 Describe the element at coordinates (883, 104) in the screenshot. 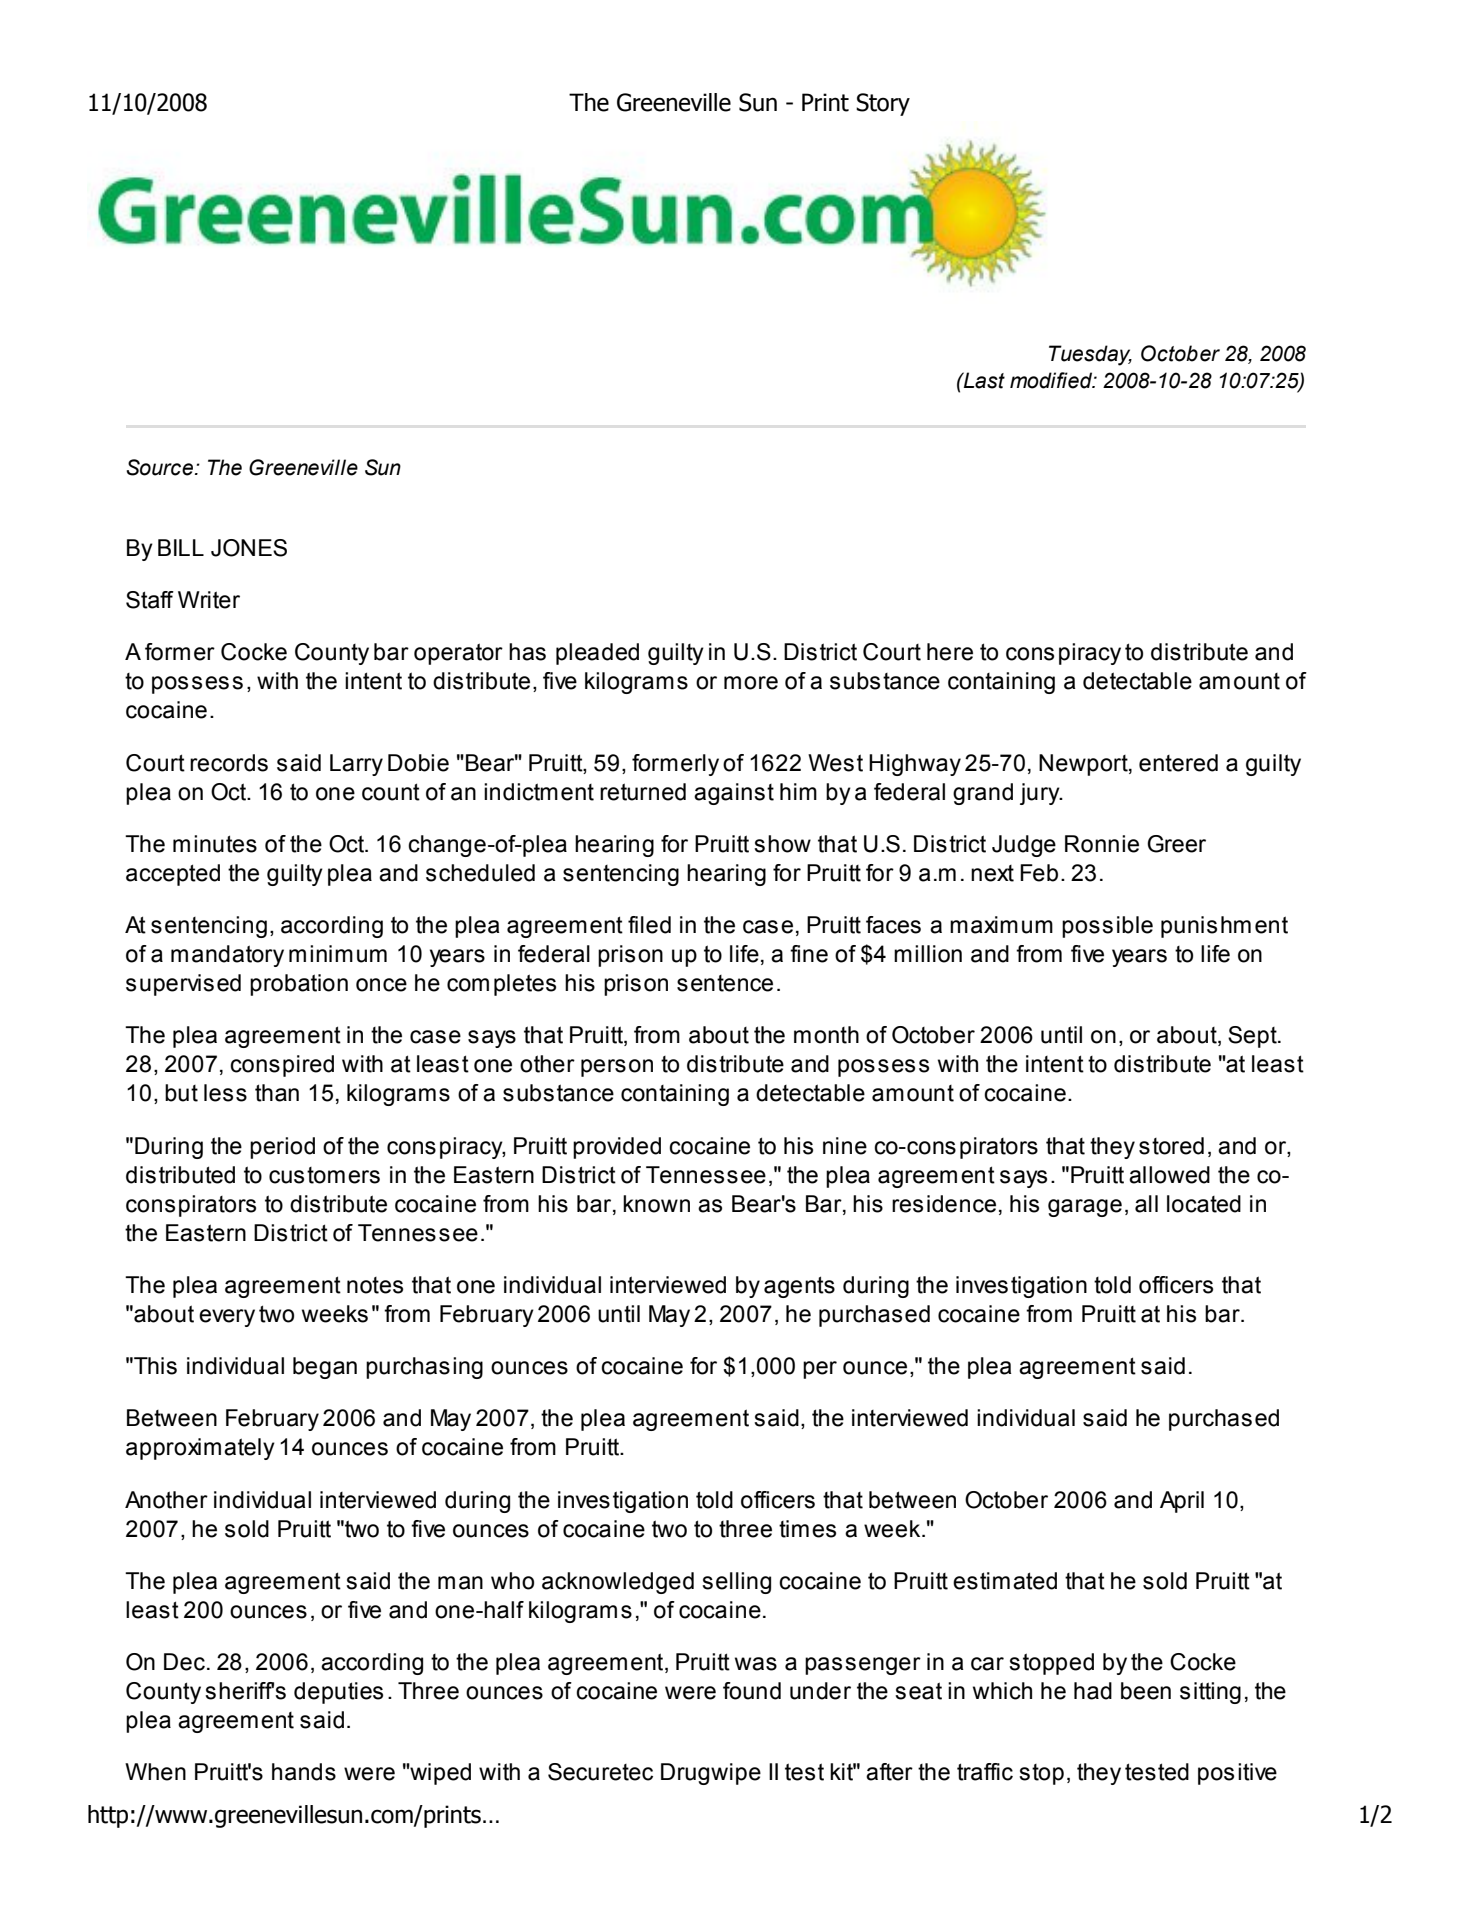

I see `Story` at that location.
